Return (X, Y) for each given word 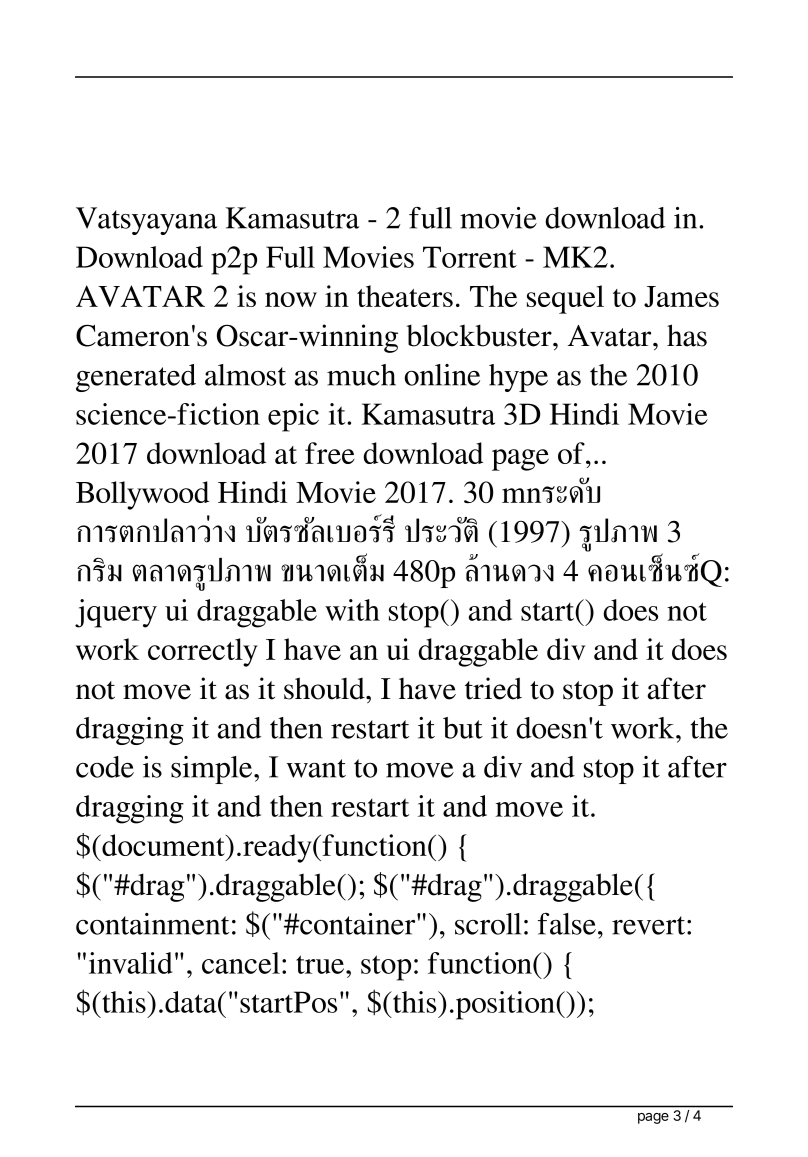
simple (213, 770)
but (463, 728)
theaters (405, 296)
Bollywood (142, 495)
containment (152, 924)
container (358, 924)
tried (493, 688)
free (330, 453)
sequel (565, 299)
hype (518, 378)
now (291, 299)
